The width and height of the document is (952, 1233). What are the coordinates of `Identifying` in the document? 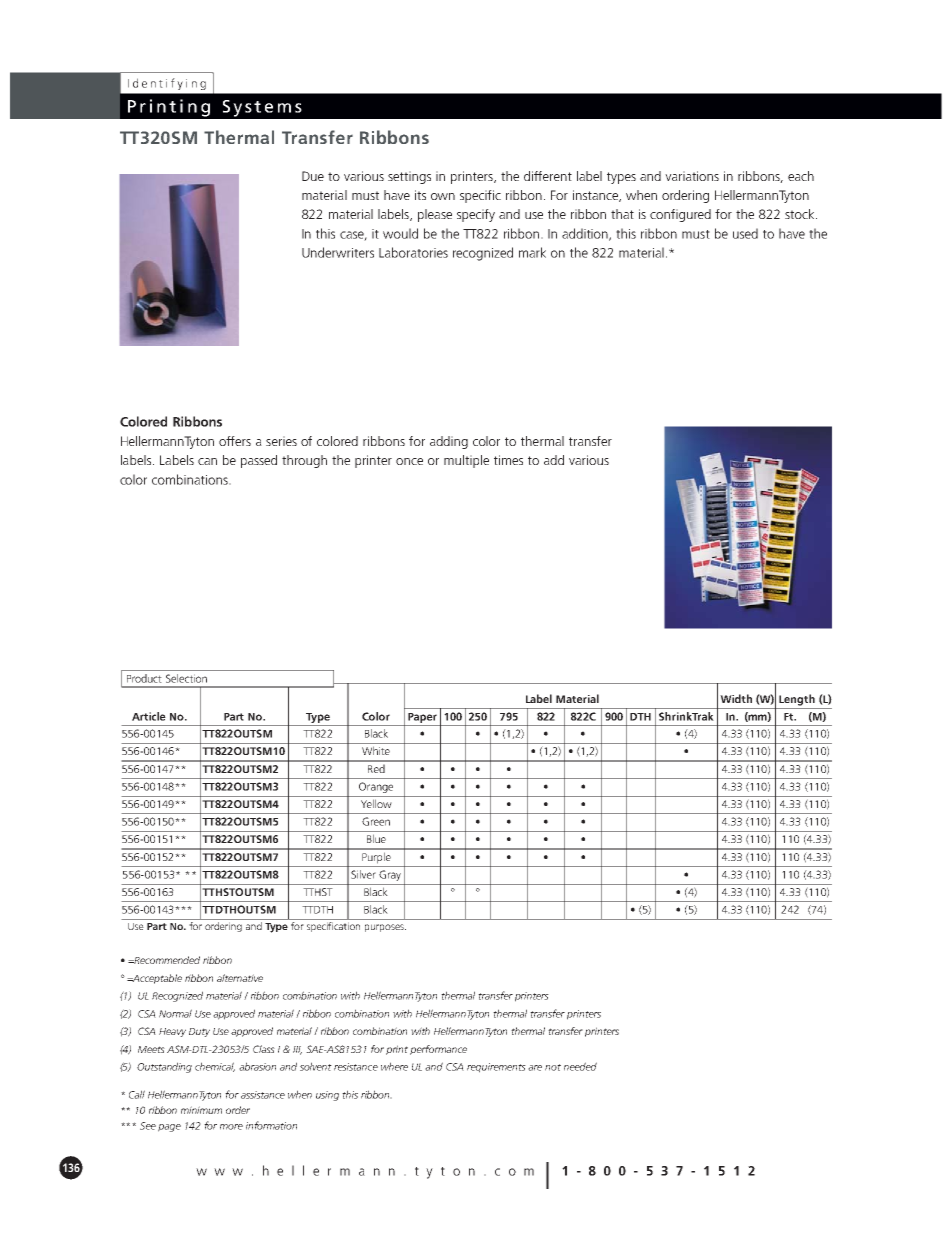 It's located at (167, 84).
